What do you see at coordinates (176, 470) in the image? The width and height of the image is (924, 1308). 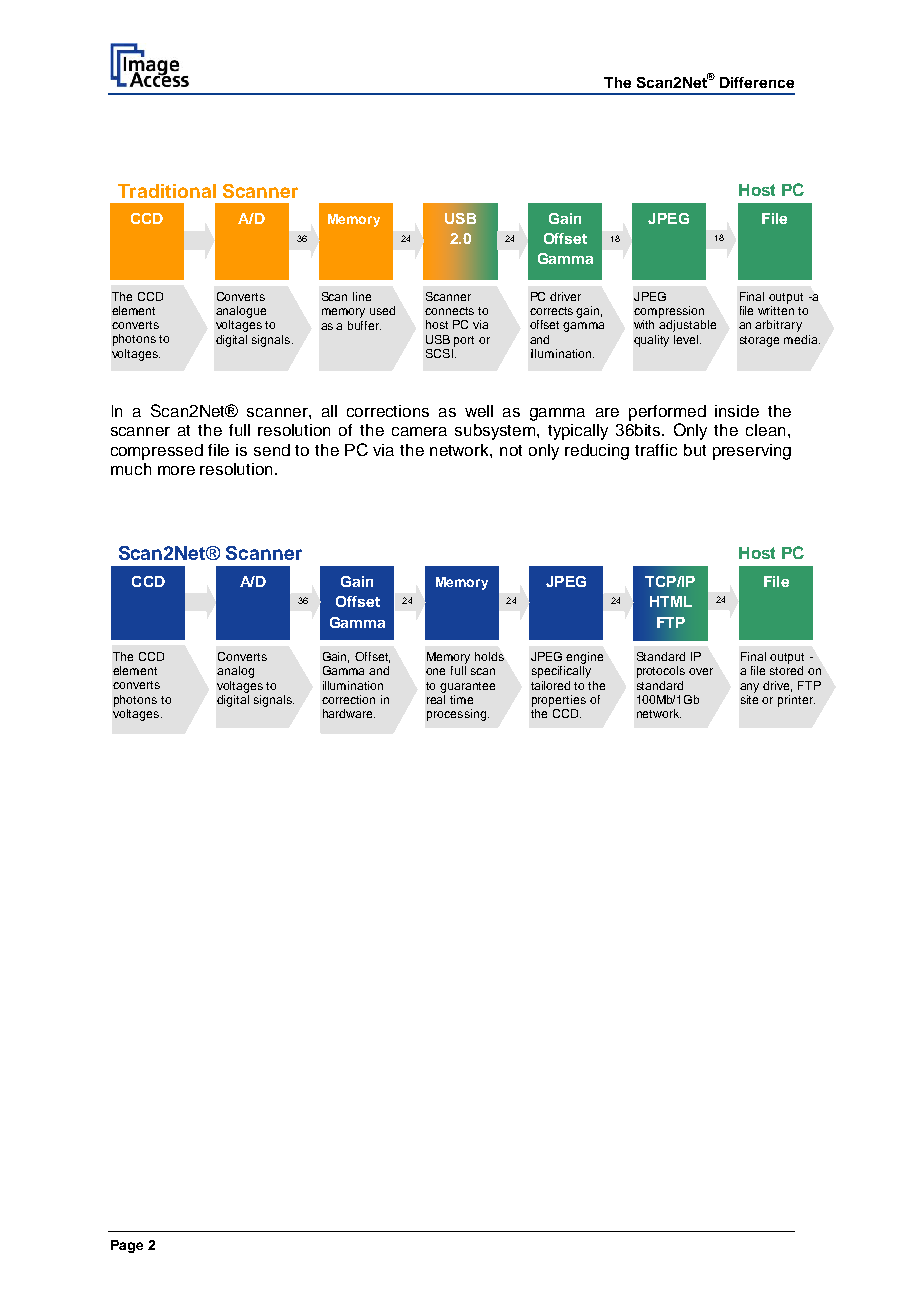 I see `more` at bounding box center [176, 470].
